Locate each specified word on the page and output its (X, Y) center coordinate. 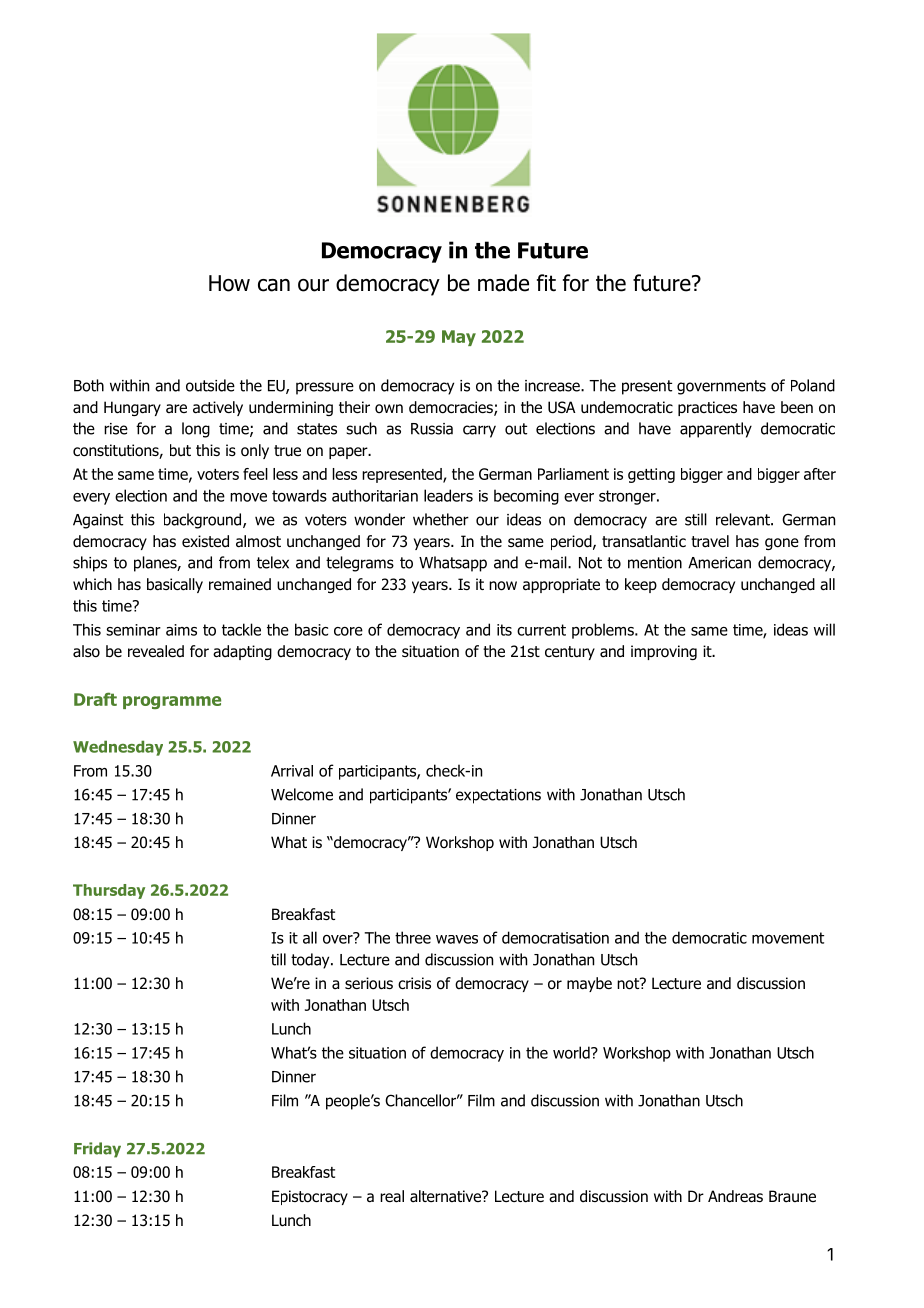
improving (664, 652)
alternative (446, 1196)
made (503, 283)
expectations (498, 796)
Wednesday (118, 748)
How (229, 283)
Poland (813, 385)
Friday (97, 1150)
